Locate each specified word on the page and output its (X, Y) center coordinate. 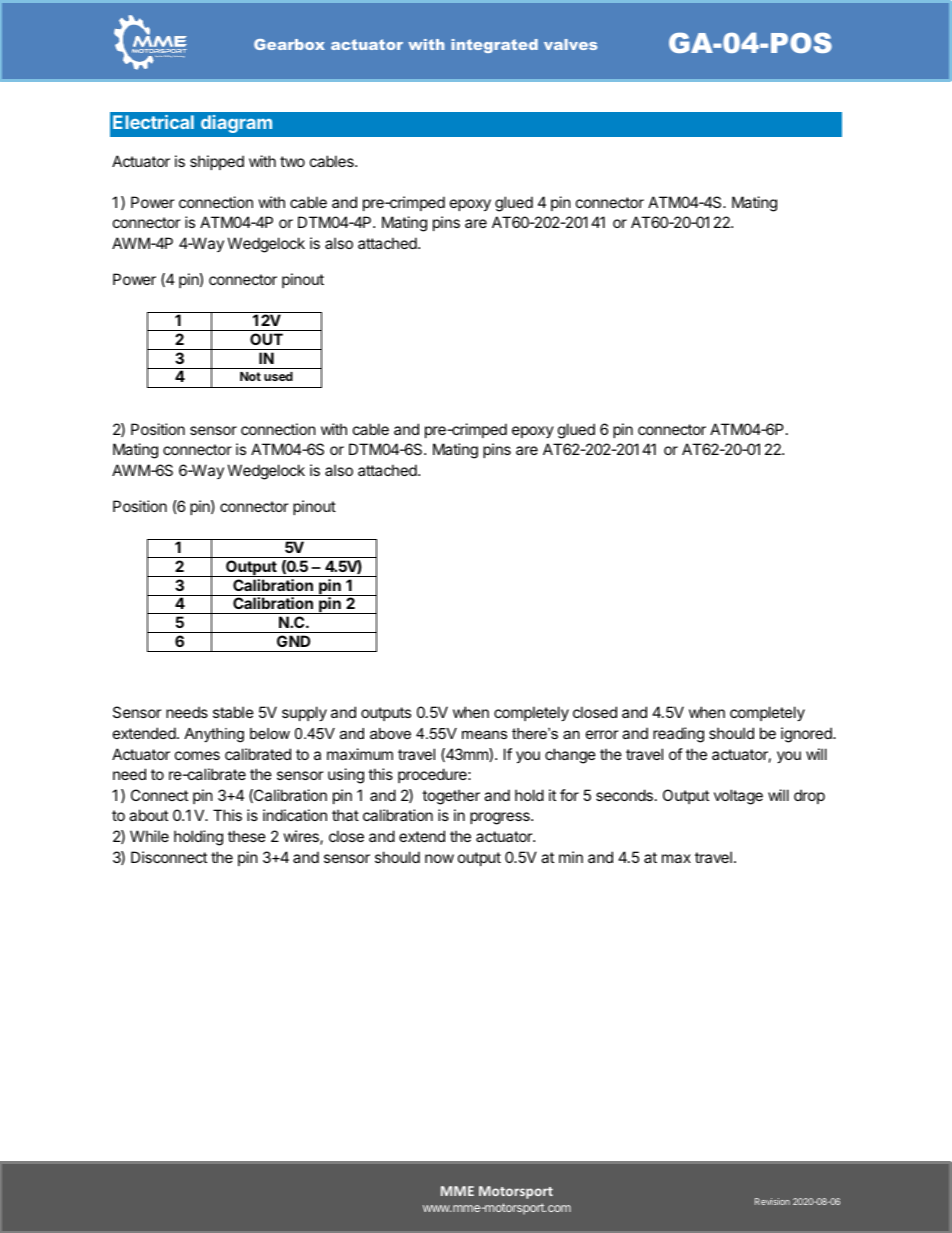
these (247, 836)
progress (501, 818)
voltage (738, 797)
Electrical (153, 122)
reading (678, 735)
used (278, 376)
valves (570, 44)
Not (250, 376)
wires (302, 837)
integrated (494, 46)
